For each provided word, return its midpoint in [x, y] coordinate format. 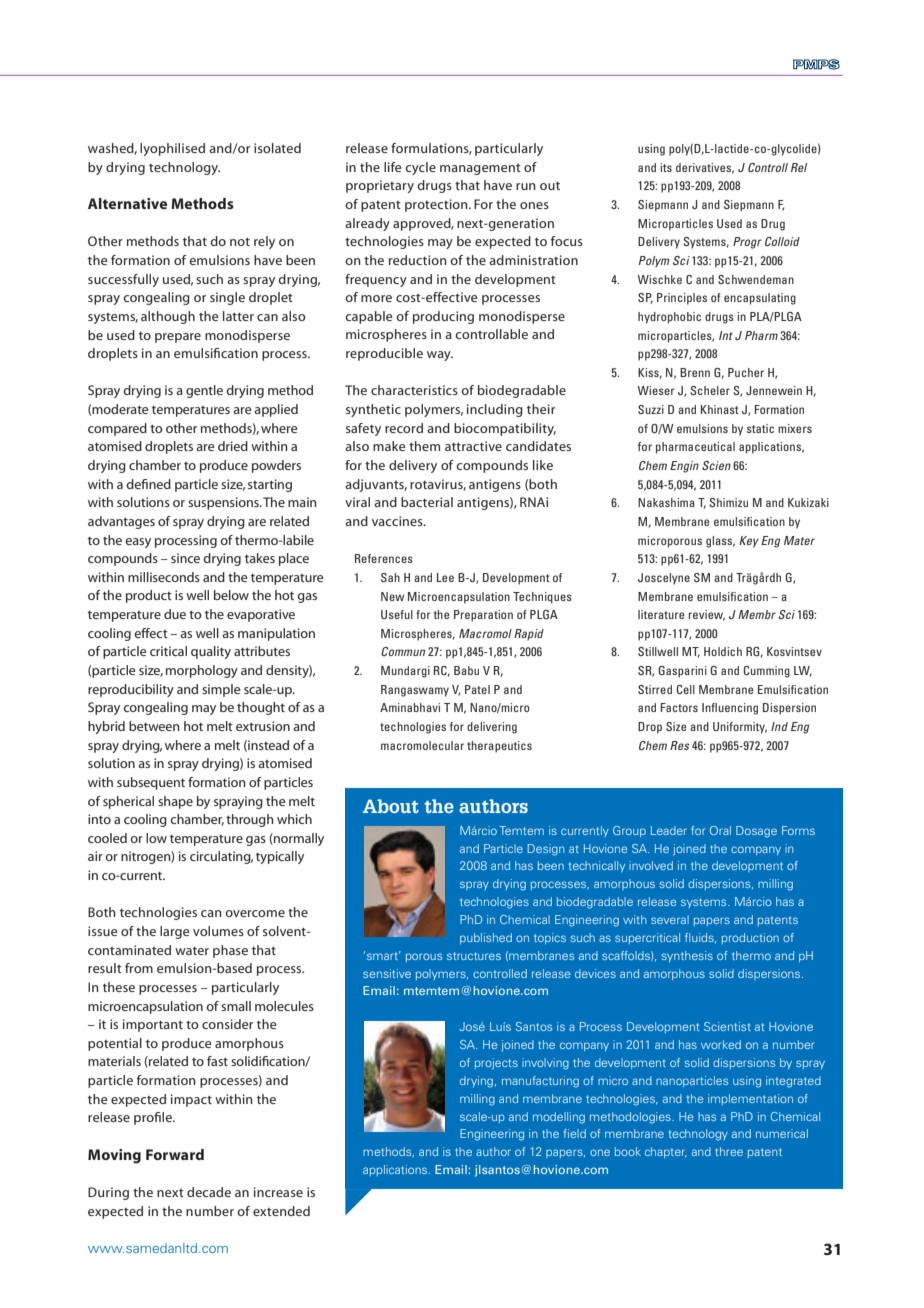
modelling [559, 1118]
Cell [686, 689]
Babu [466, 670]
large [174, 932]
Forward [175, 1154]
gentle [204, 391]
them [424, 446]
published [486, 938]
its [666, 167]
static [760, 428]
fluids [700, 938]
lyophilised [172, 149]
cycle [420, 168]
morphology [202, 671]
